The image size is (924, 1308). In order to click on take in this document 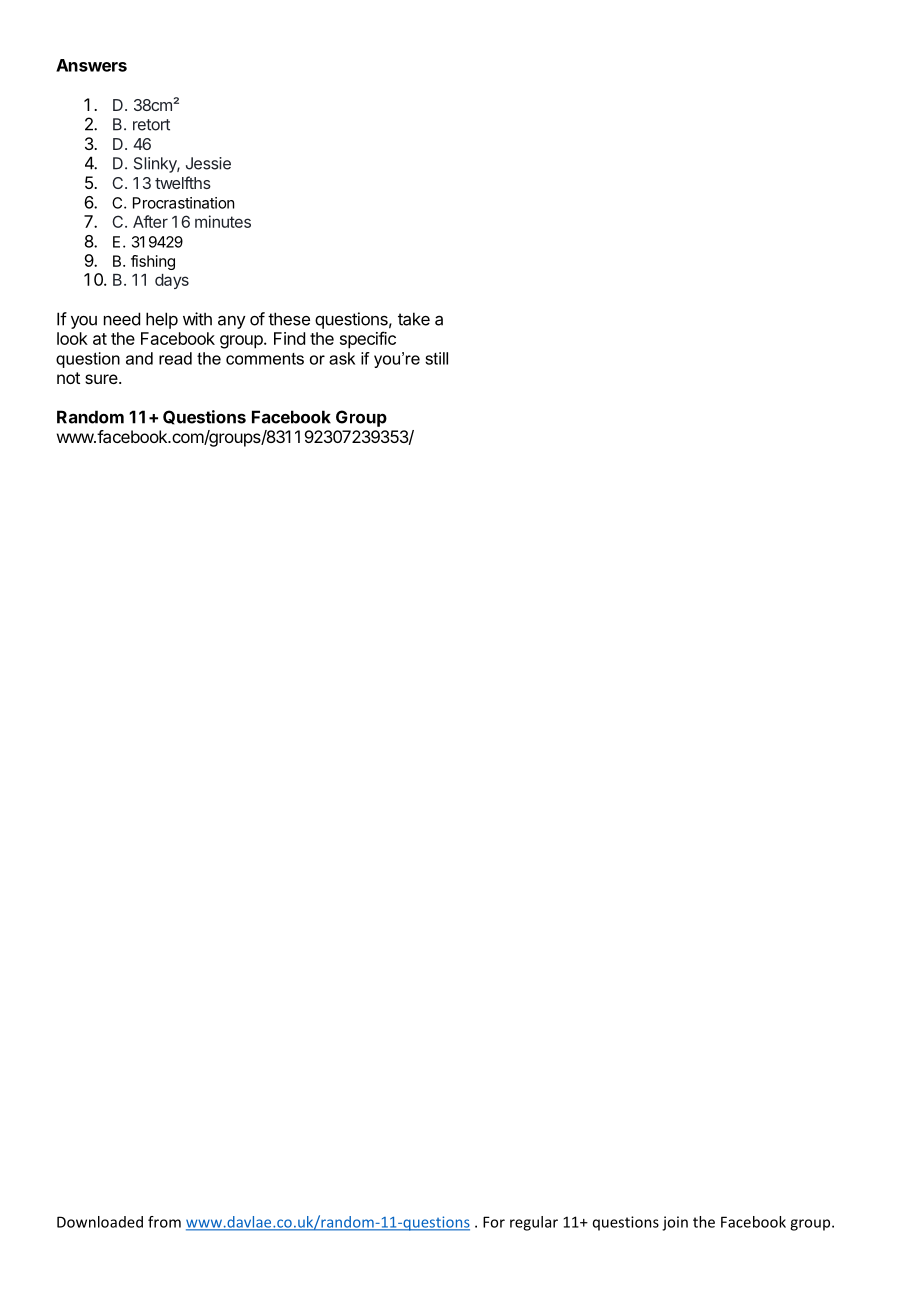, I will do `click(414, 319)`.
